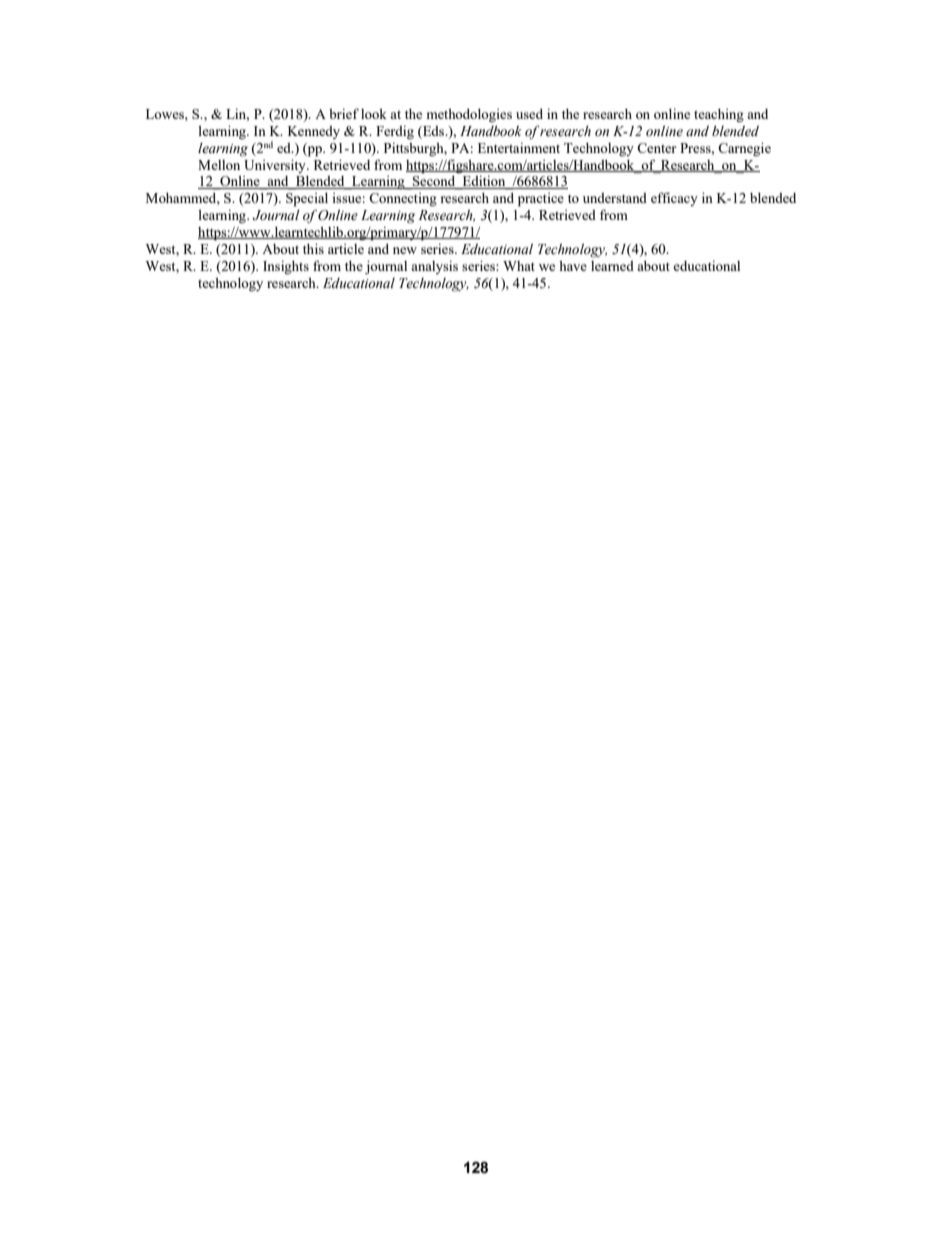 The width and height of the screenshot is (952, 1233). I want to click on efficacy, so click(674, 199).
